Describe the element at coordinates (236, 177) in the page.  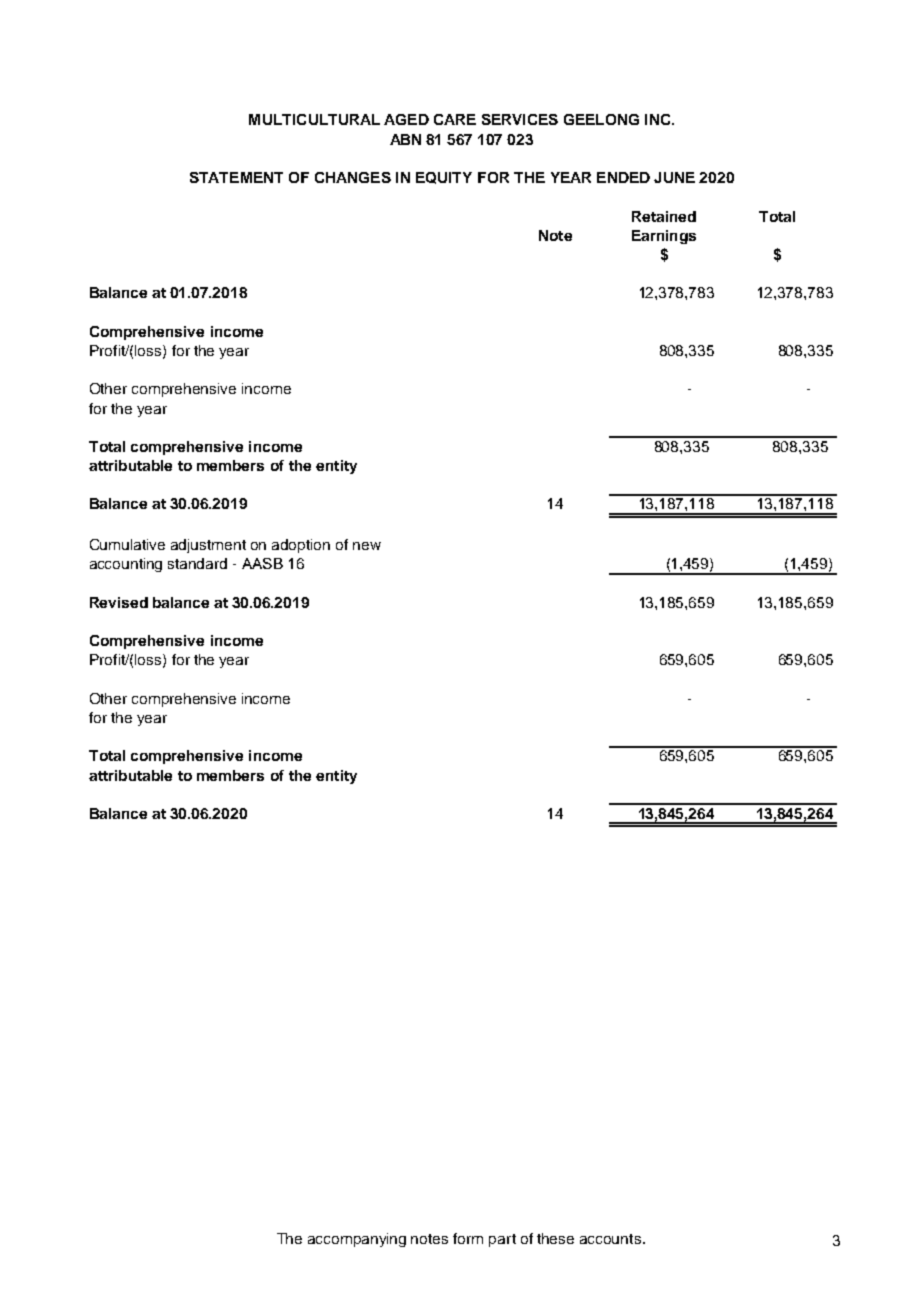
I see `STATEMENT` at that location.
